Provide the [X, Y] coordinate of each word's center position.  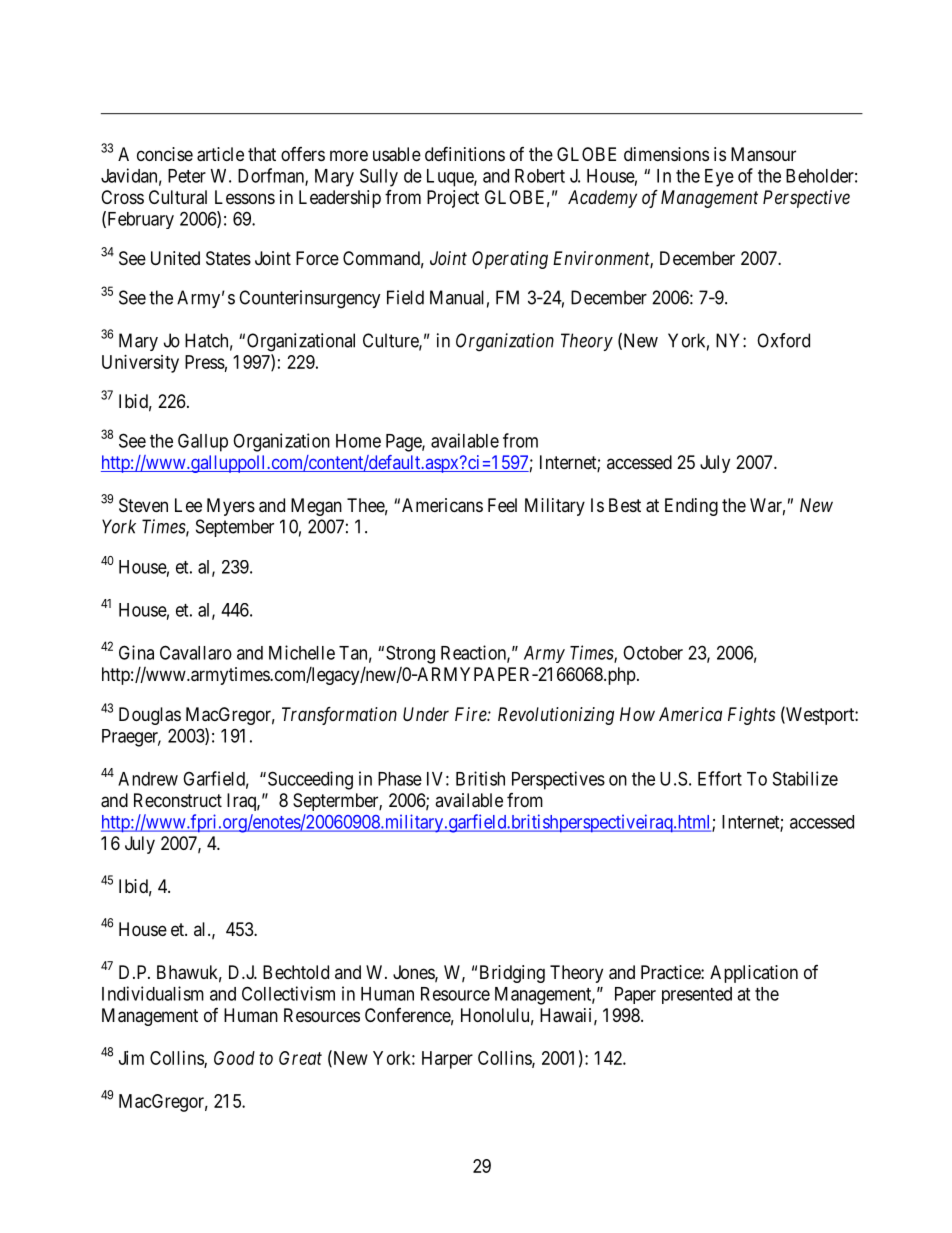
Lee [188, 505]
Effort [720, 778]
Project [453, 199]
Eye [719, 178]
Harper [447, 1060]
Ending [691, 507]
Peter [187, 176]
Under [426, 714]
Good [234, 1058]
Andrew [148, 779]
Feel [502, 505]
